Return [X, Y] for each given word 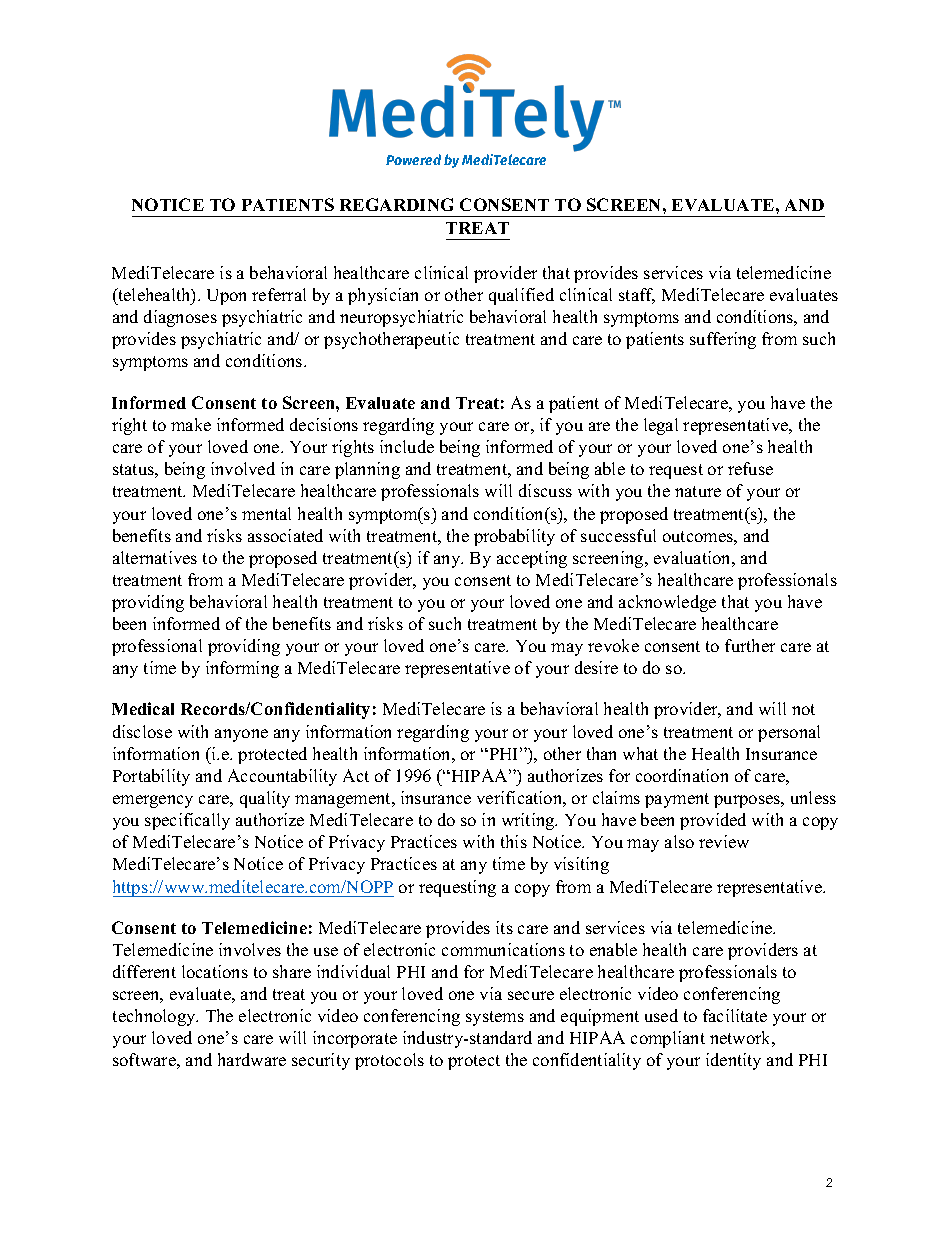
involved [243, 468]
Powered [413, 159]
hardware [252, 1059]
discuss [545, 490]
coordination [682, 775]
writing [529, 821]
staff [637, 296]
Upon [226, 297]
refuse [750, 468]
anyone [241, 735]
